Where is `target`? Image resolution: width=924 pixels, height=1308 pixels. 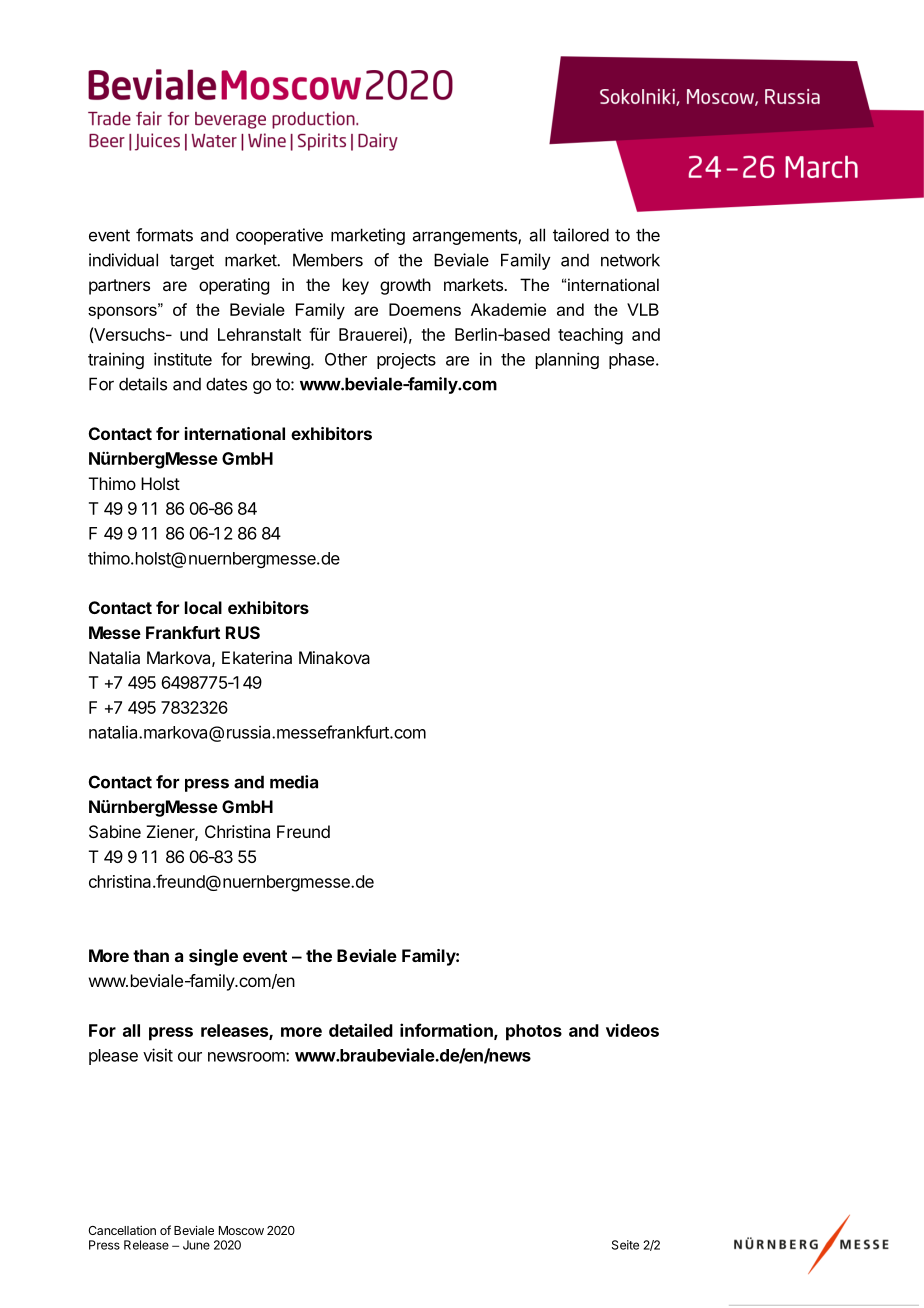 target is located at coordinates (192, 262).
